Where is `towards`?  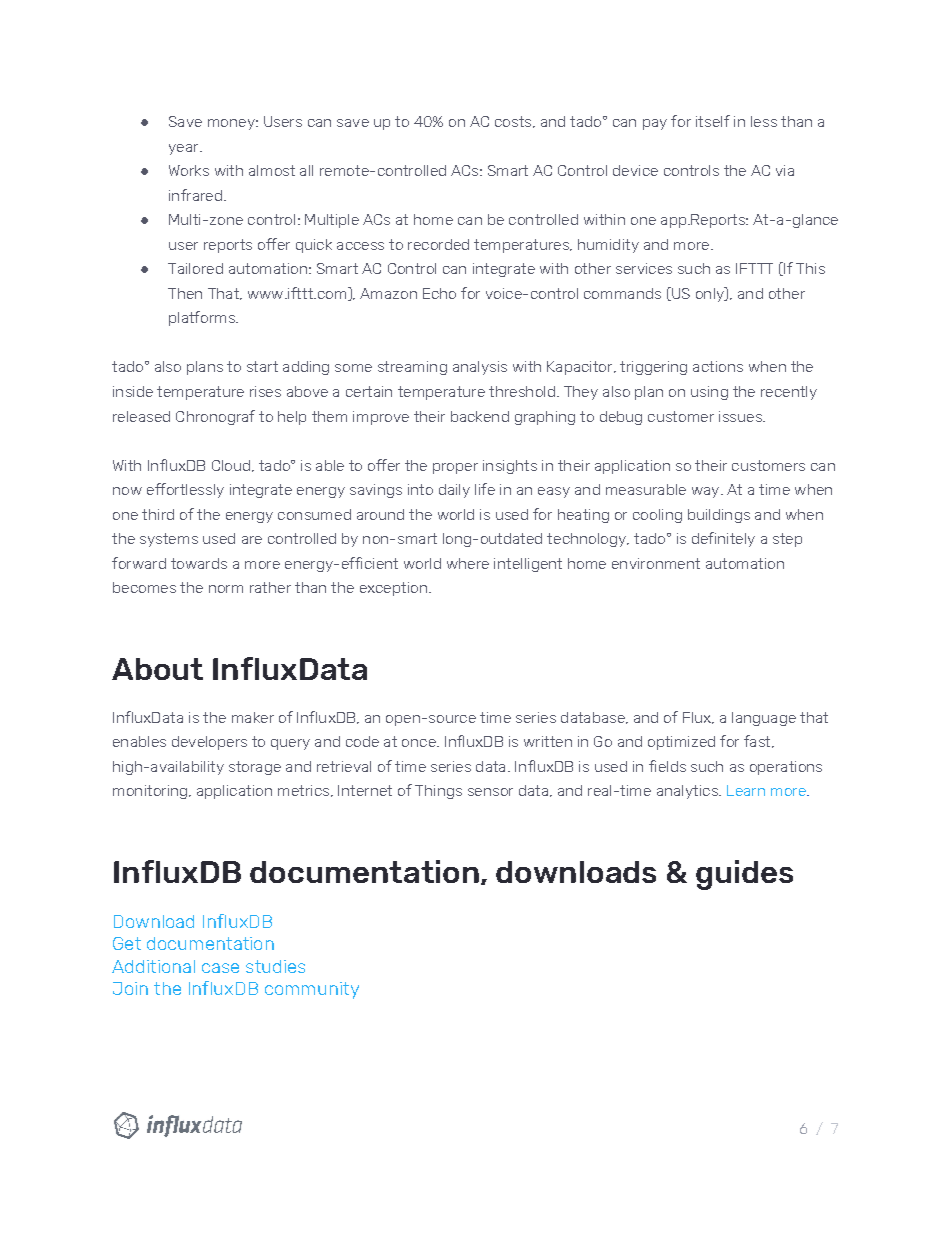 towards is located at coordinates (199, 563).
